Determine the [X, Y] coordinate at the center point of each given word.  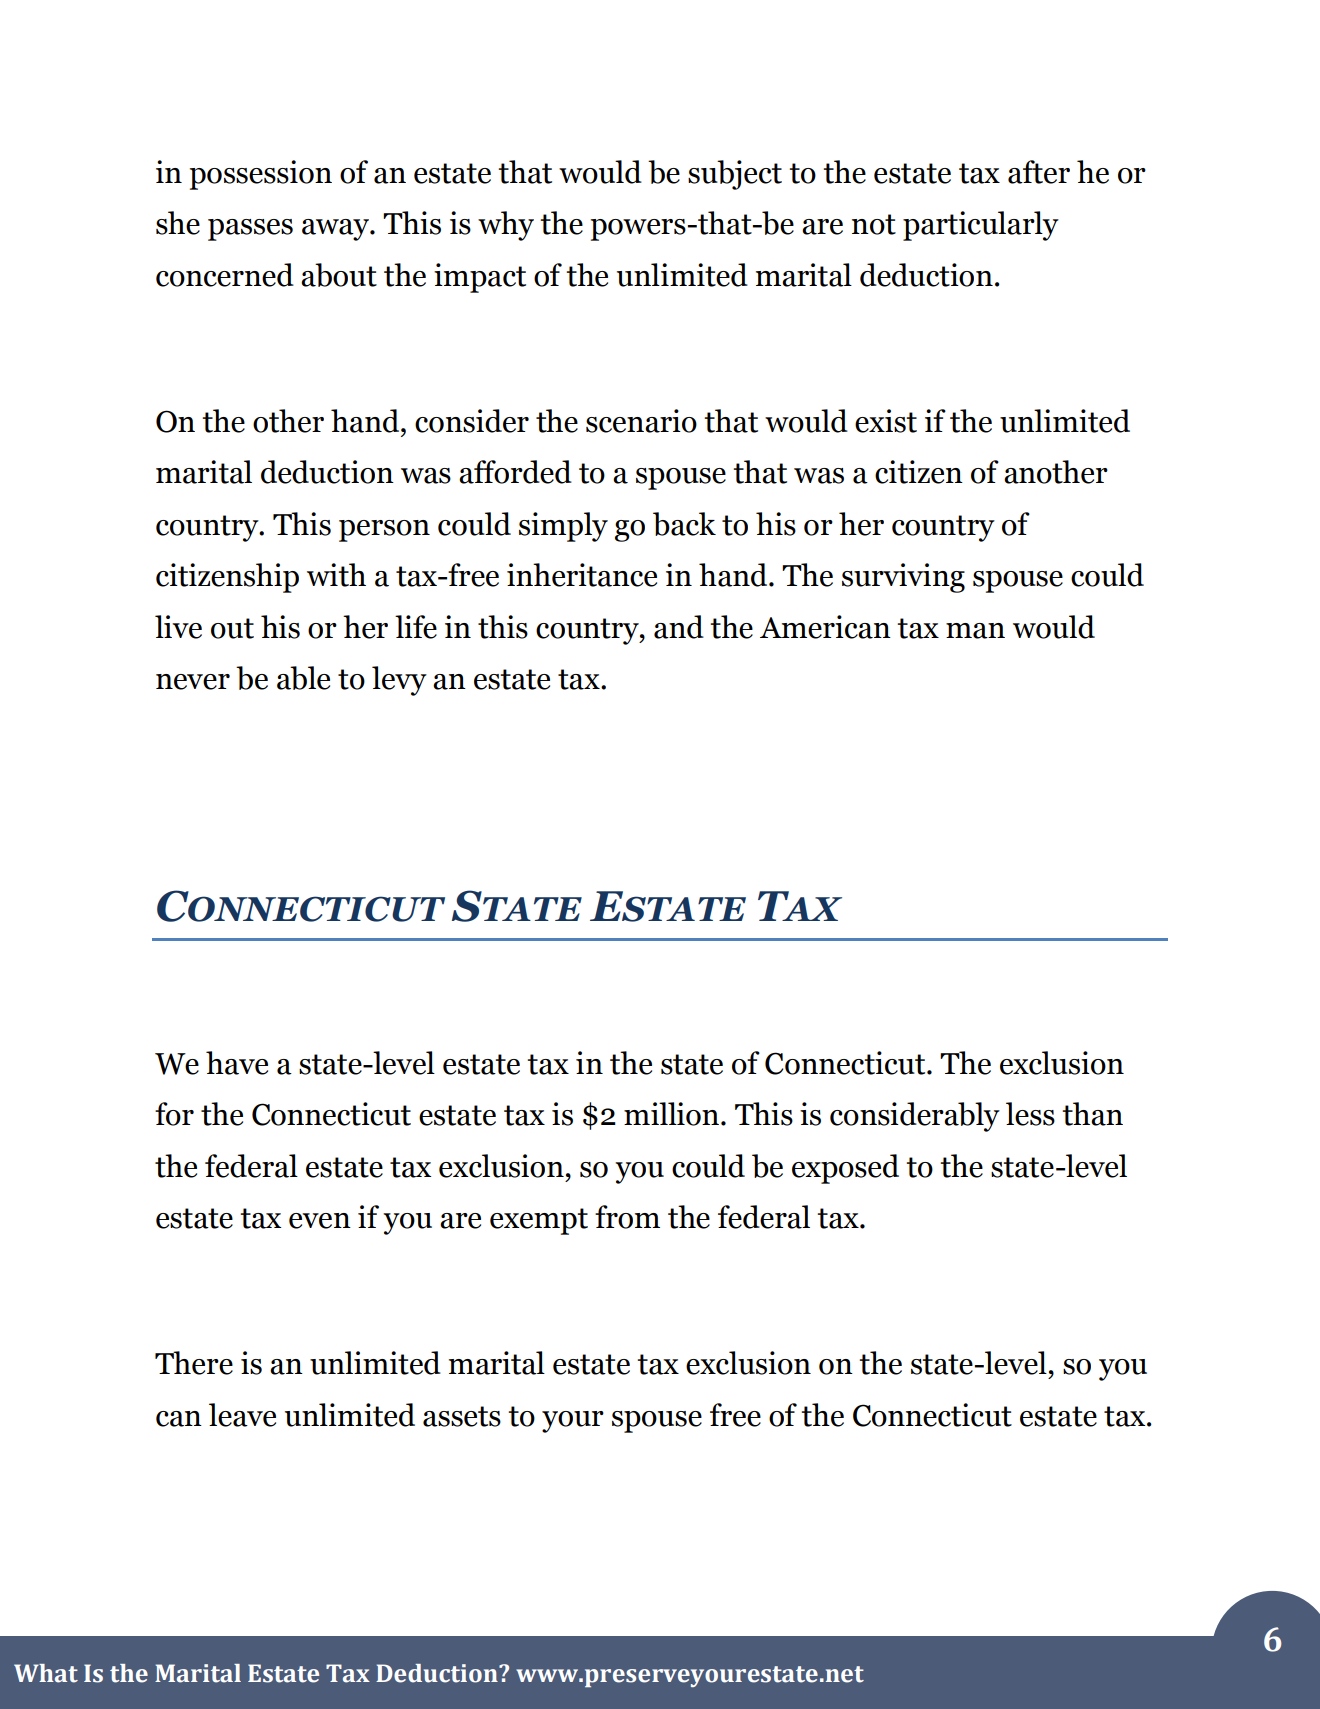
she [178, 223]
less [1030, 1114]
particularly [981, 226]
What [46, 1673]
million [673, 1114]
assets [462, 1416]
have [237, 1063]
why [506, 226]
